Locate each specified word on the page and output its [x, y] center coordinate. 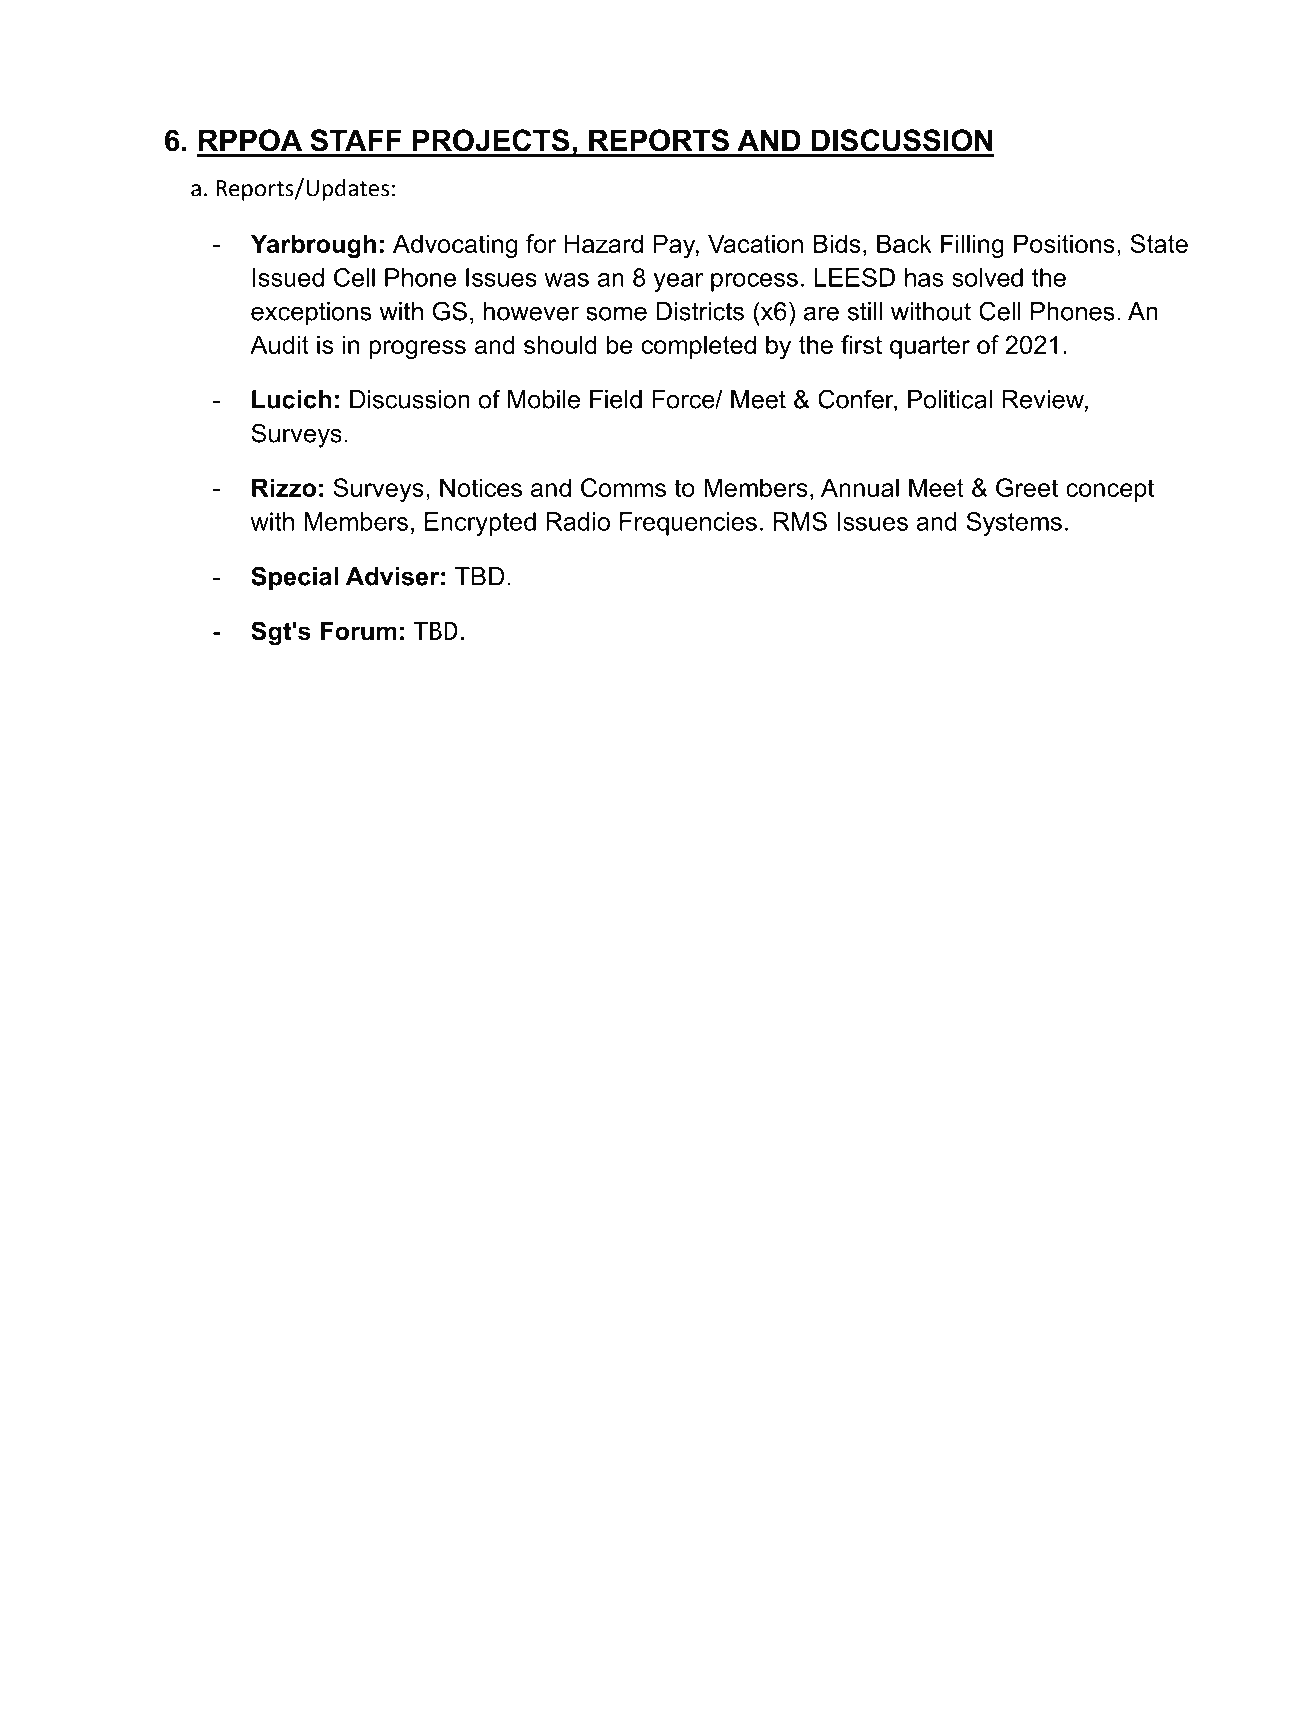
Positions [1064, 243]
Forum [358, 631]
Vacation [755, 243]
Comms [623, 487]
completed [698, 347]
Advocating [455, 246]
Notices [481, 487]
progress [417, 349]
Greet [1027, 487]
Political [950, 399]
